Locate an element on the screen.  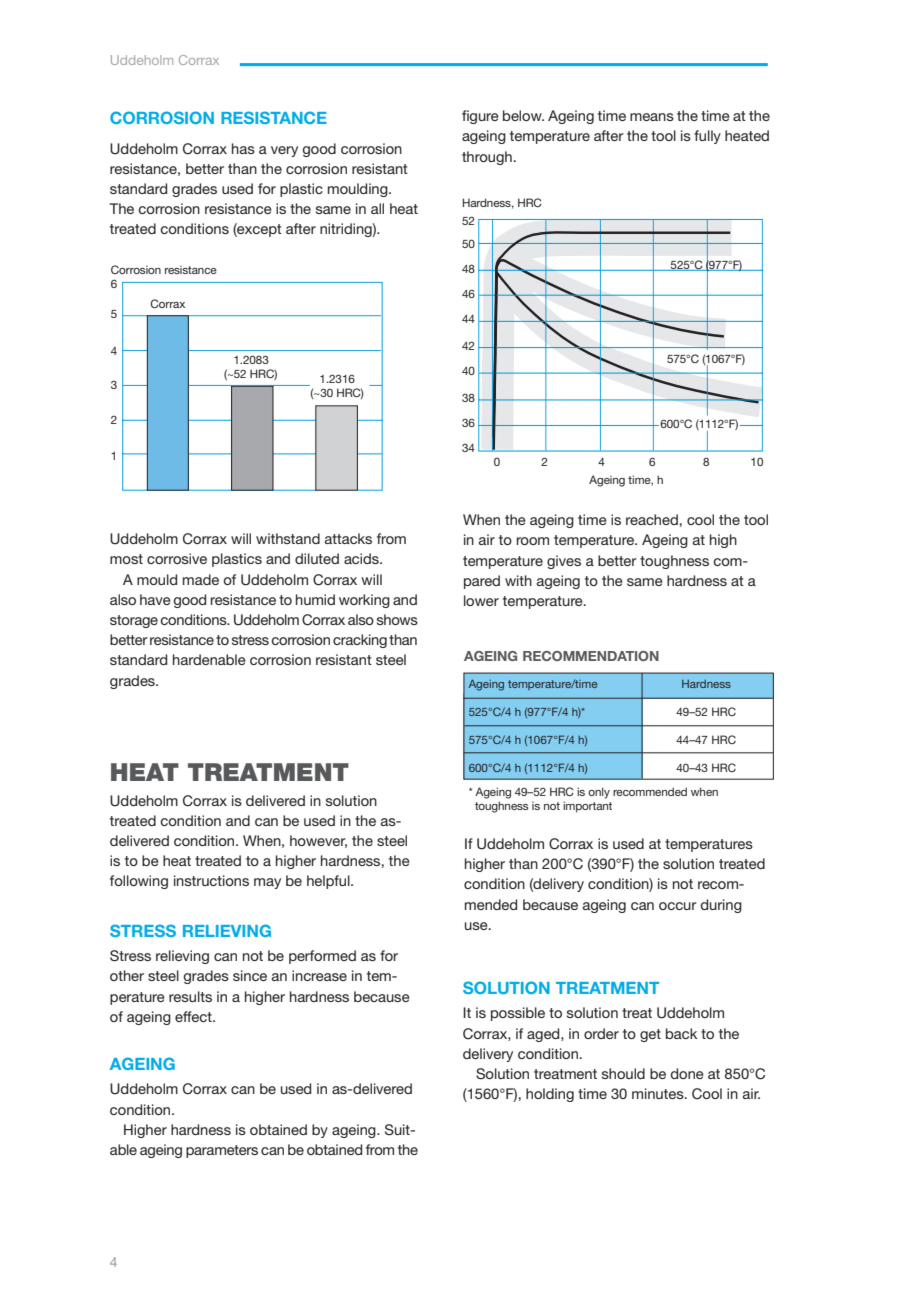
occur is located at coordinates (678, 906).
